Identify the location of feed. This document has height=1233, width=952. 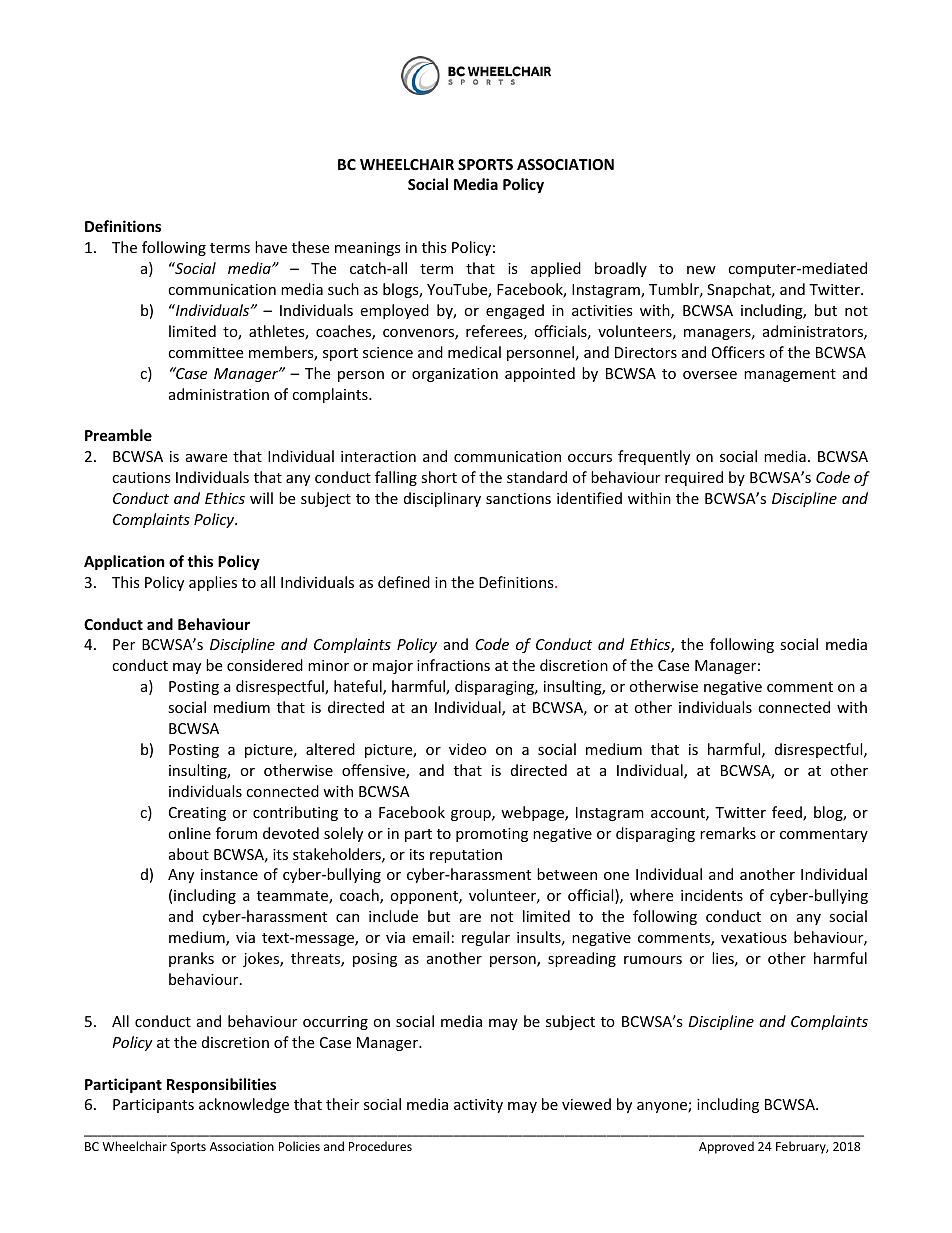
(788, 813).
